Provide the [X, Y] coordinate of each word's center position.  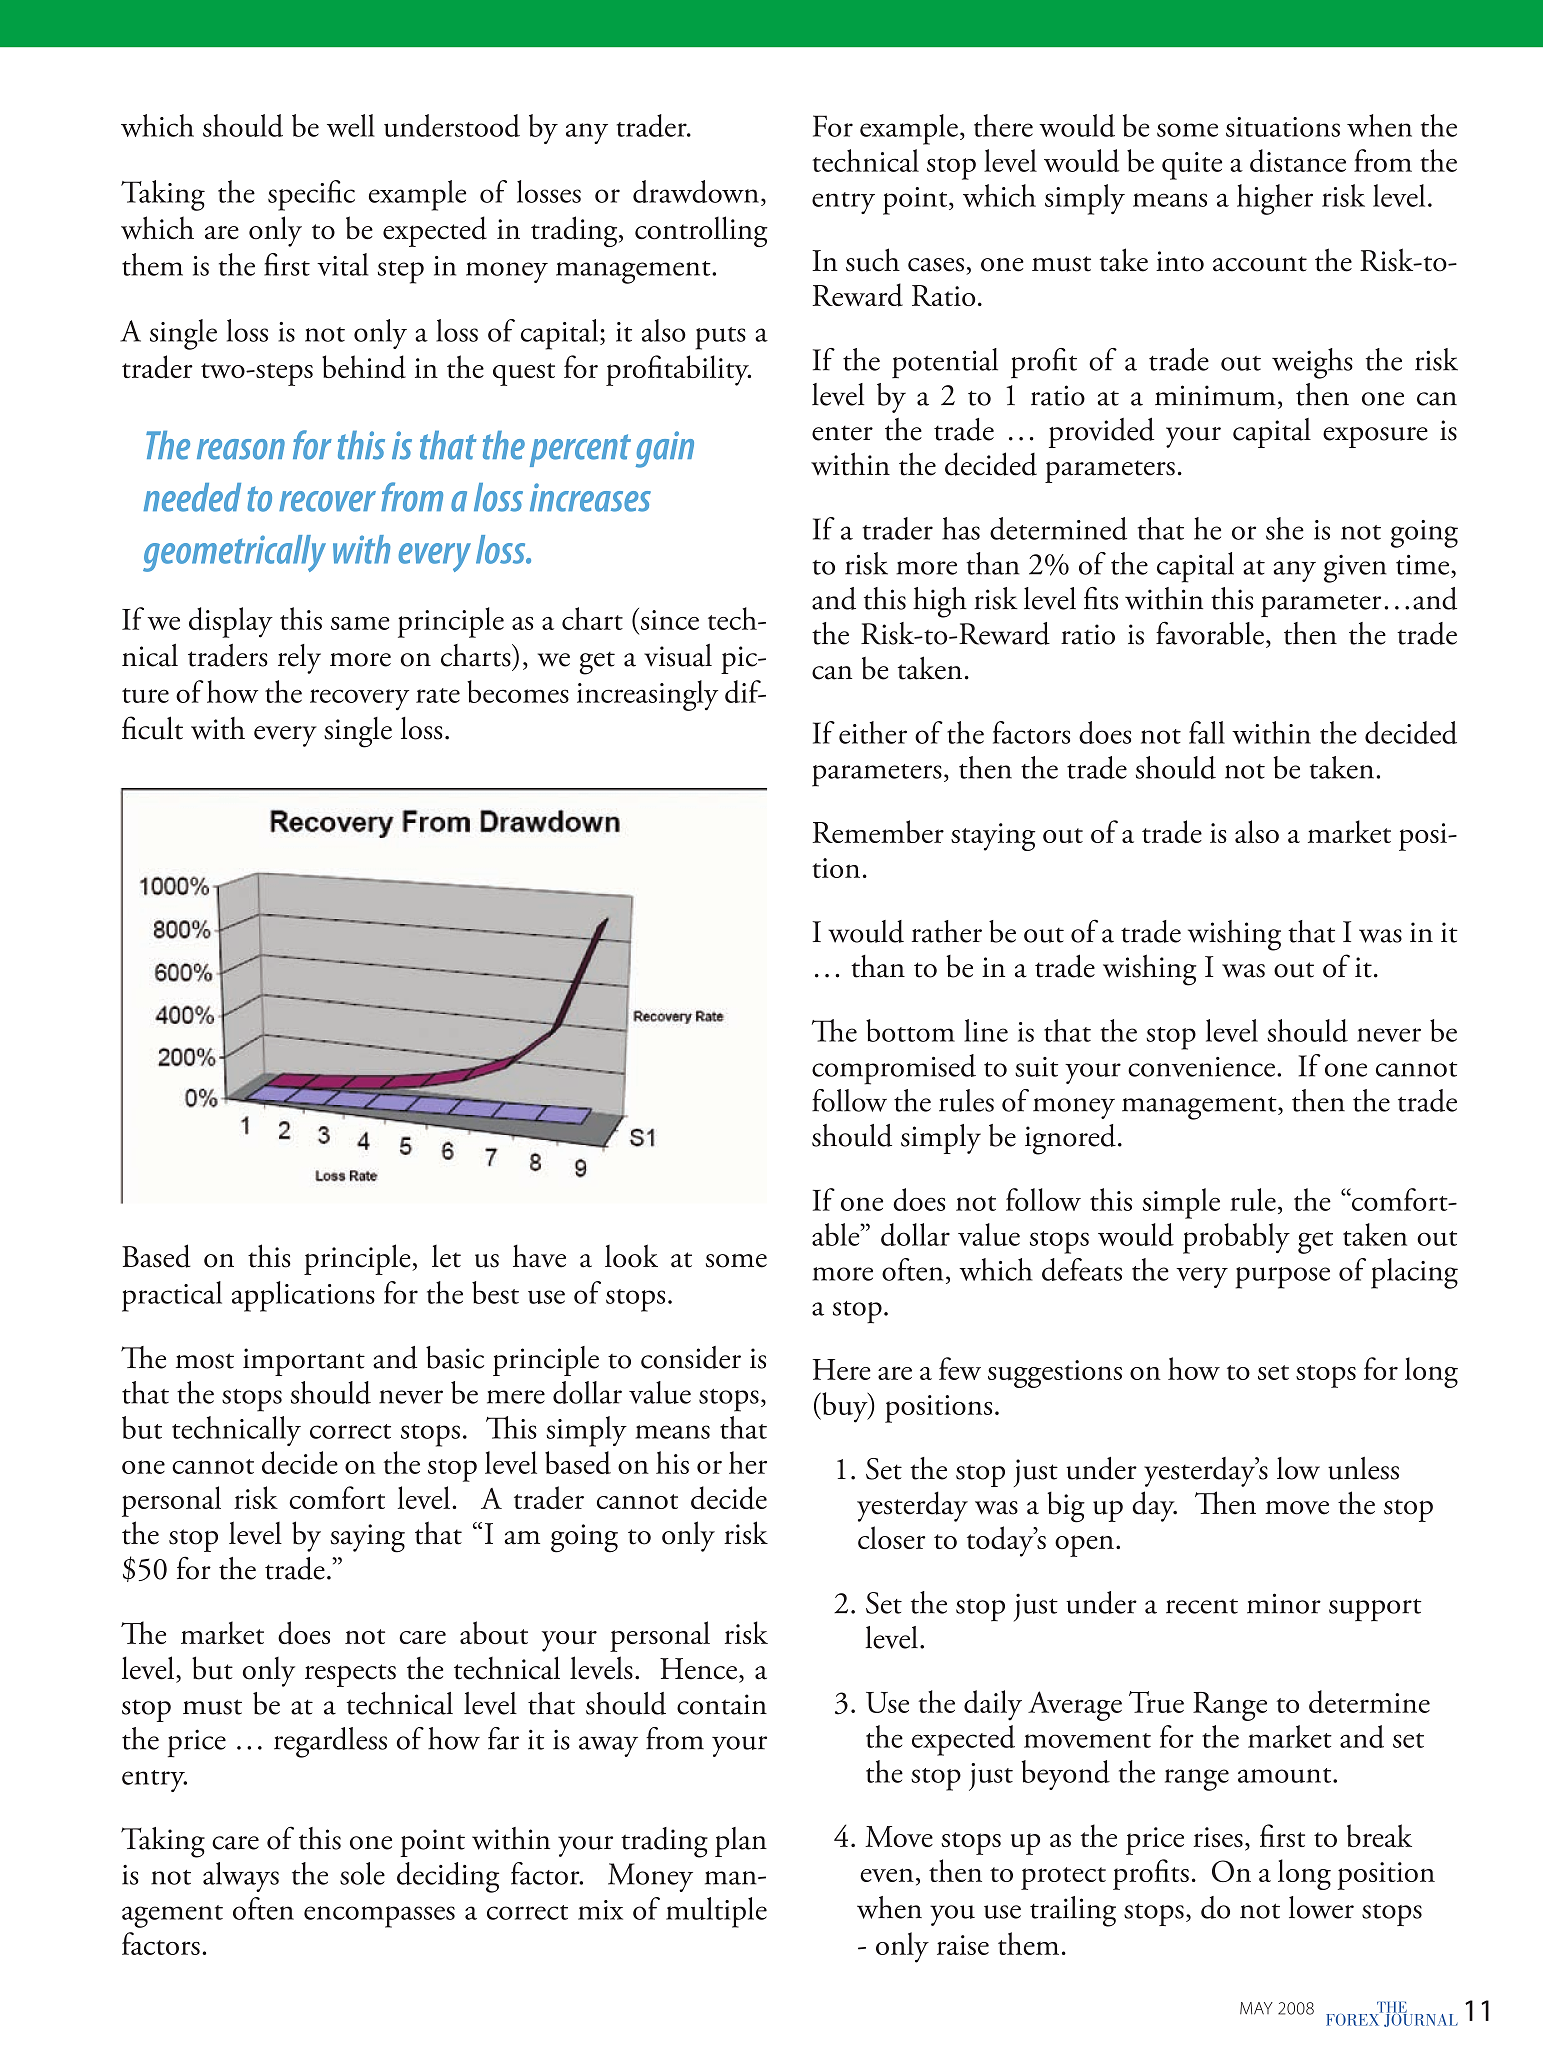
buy [845, 1407]
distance [1298, 160]
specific [311, 195]
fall [1207, 732]
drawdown [696, 191]
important [304, 1362]
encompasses [379, 1917]
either [873, 732]
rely [299, 659]
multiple [716, 1912]
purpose [1283, 1278]
